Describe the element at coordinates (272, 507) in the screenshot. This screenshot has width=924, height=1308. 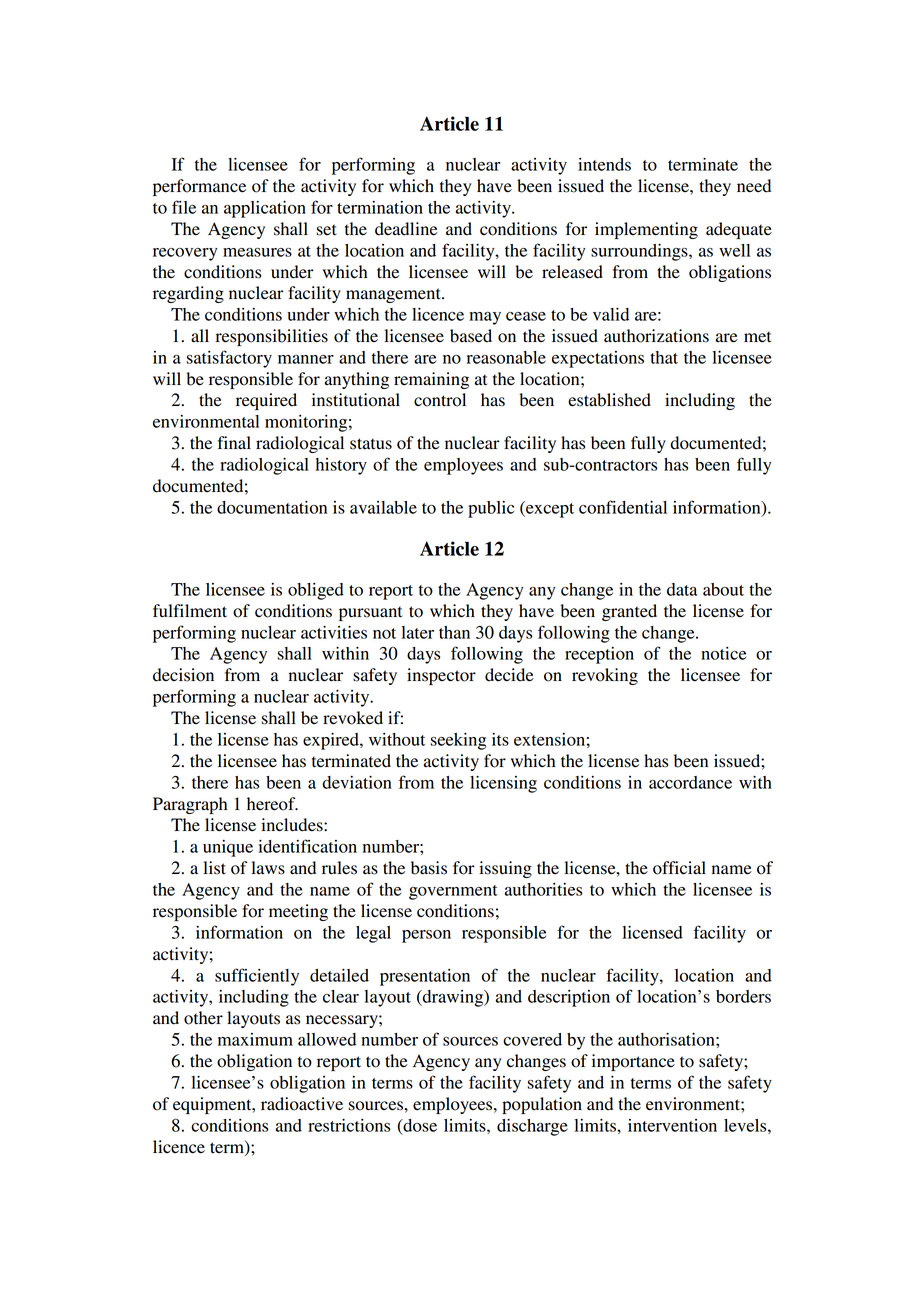
I see `documentation` at that location.
